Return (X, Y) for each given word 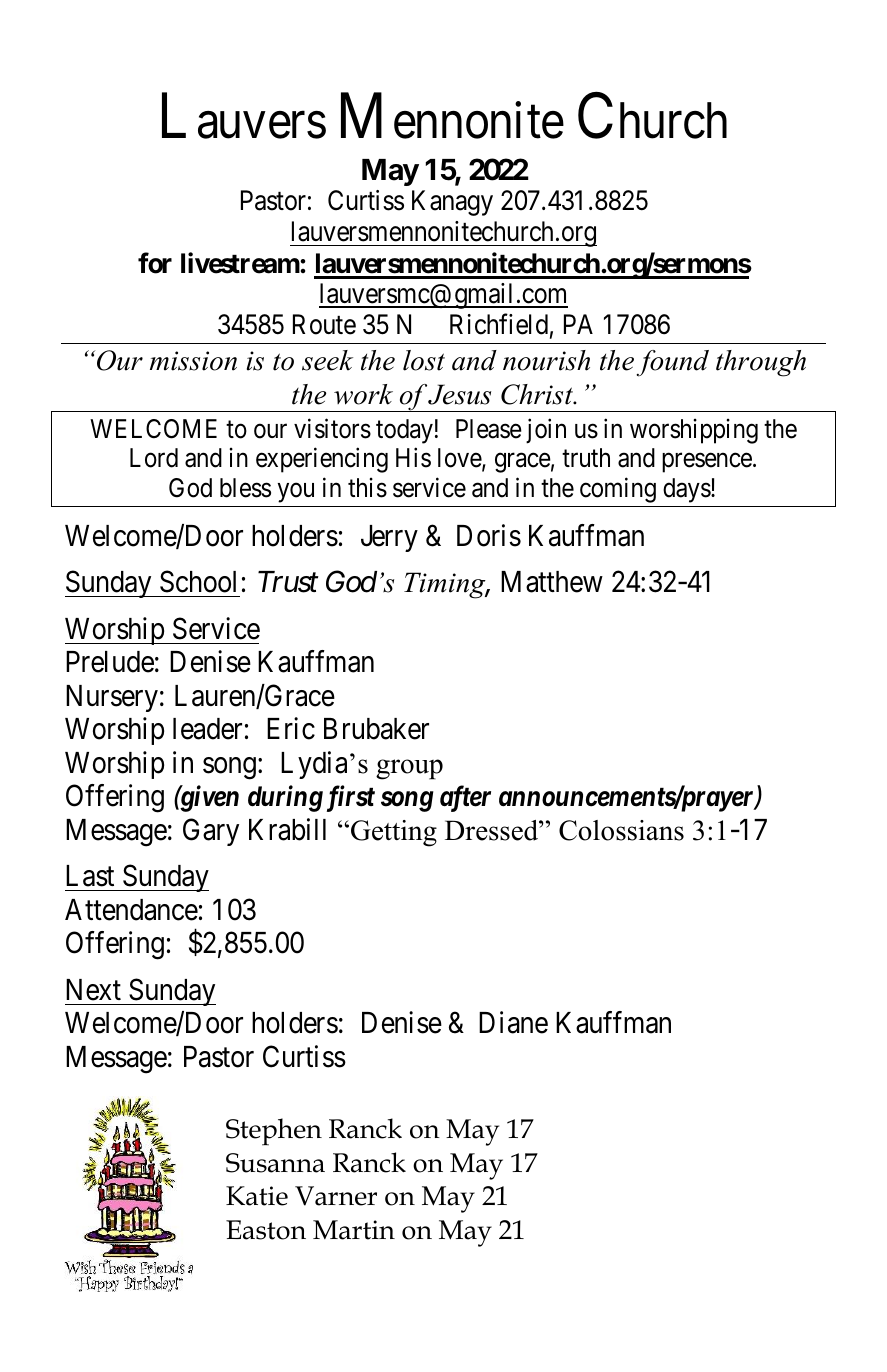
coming (618, 490)
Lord (154, 458)
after (465, 799)
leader (207, 729)
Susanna (275, 1163)
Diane (513, 1022)
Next (93, 990)
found (672, 363)
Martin (354, 1230)
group (409, 769)
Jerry (389, 538)
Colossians (621, 830)
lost (424, 360)
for (155, 263)
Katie (257, 1196)
